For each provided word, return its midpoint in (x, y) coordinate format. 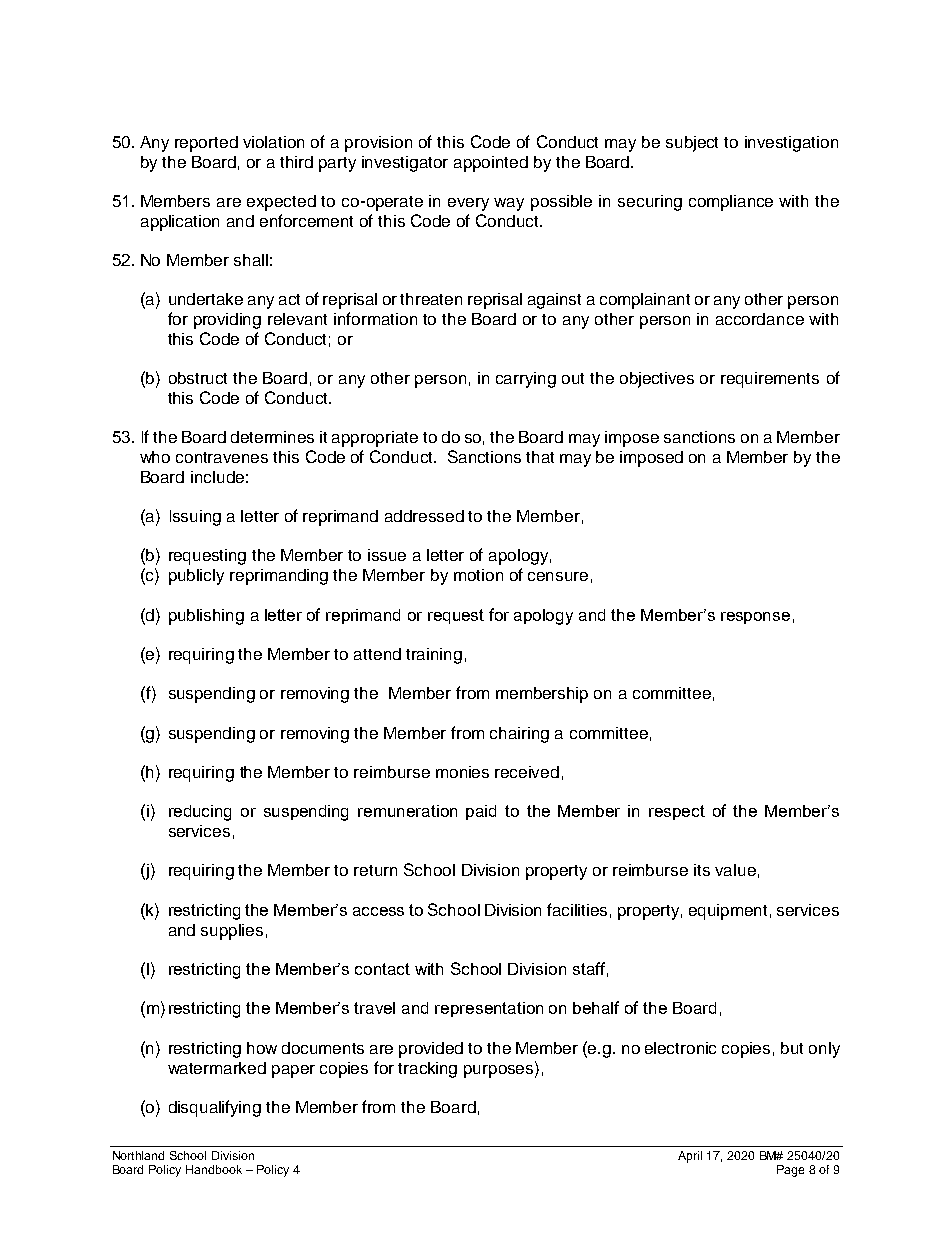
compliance (731, 203)
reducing (200, 813)
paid (481, 812)
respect (677, 812)
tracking (427, 1070)
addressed (424, 516)
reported (206, 144)
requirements (770, 380)
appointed (491, 164)
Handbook (214, 1169)
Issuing (195, 518)
